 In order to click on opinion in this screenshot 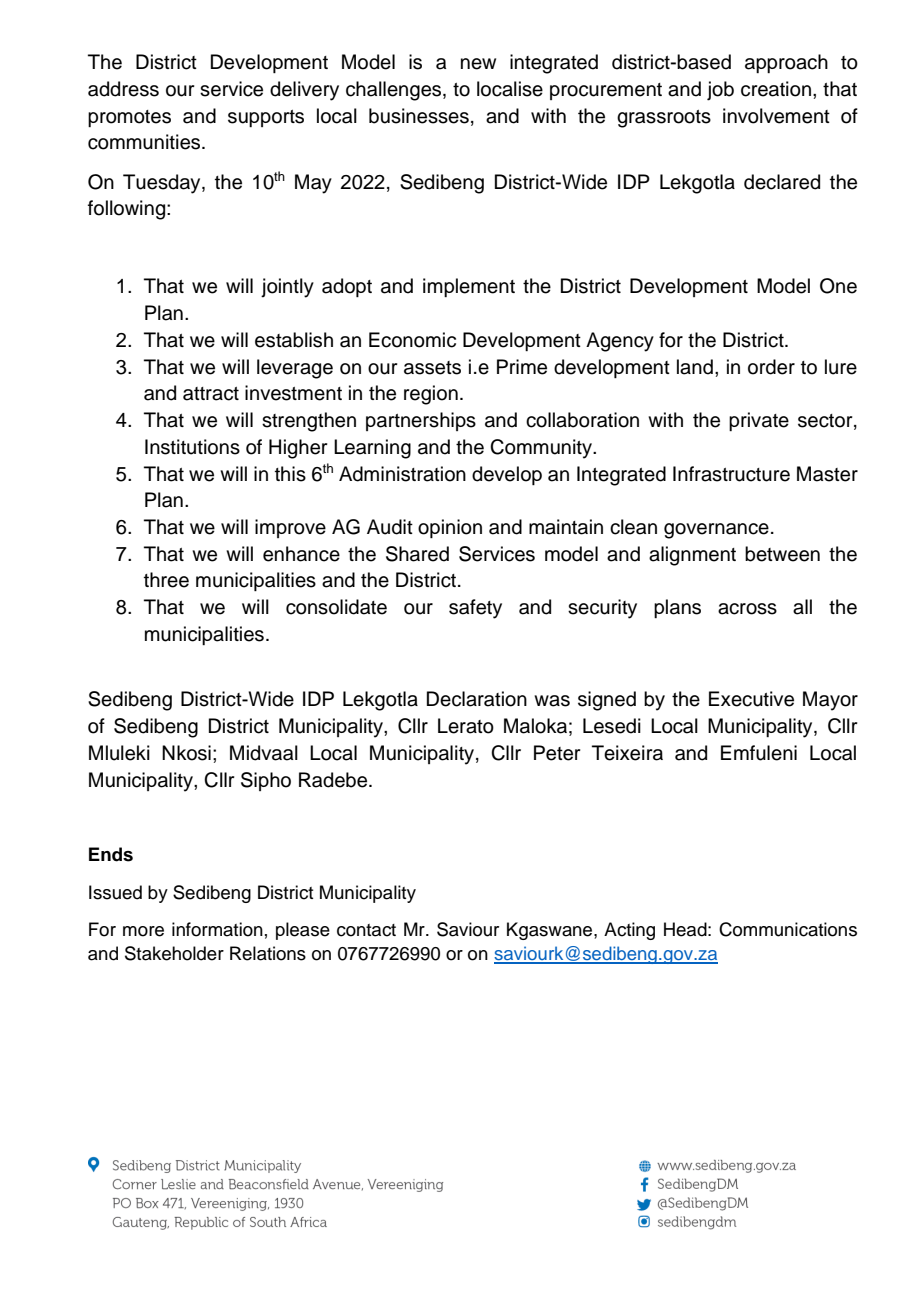, I will do `click(450, 528)`.
